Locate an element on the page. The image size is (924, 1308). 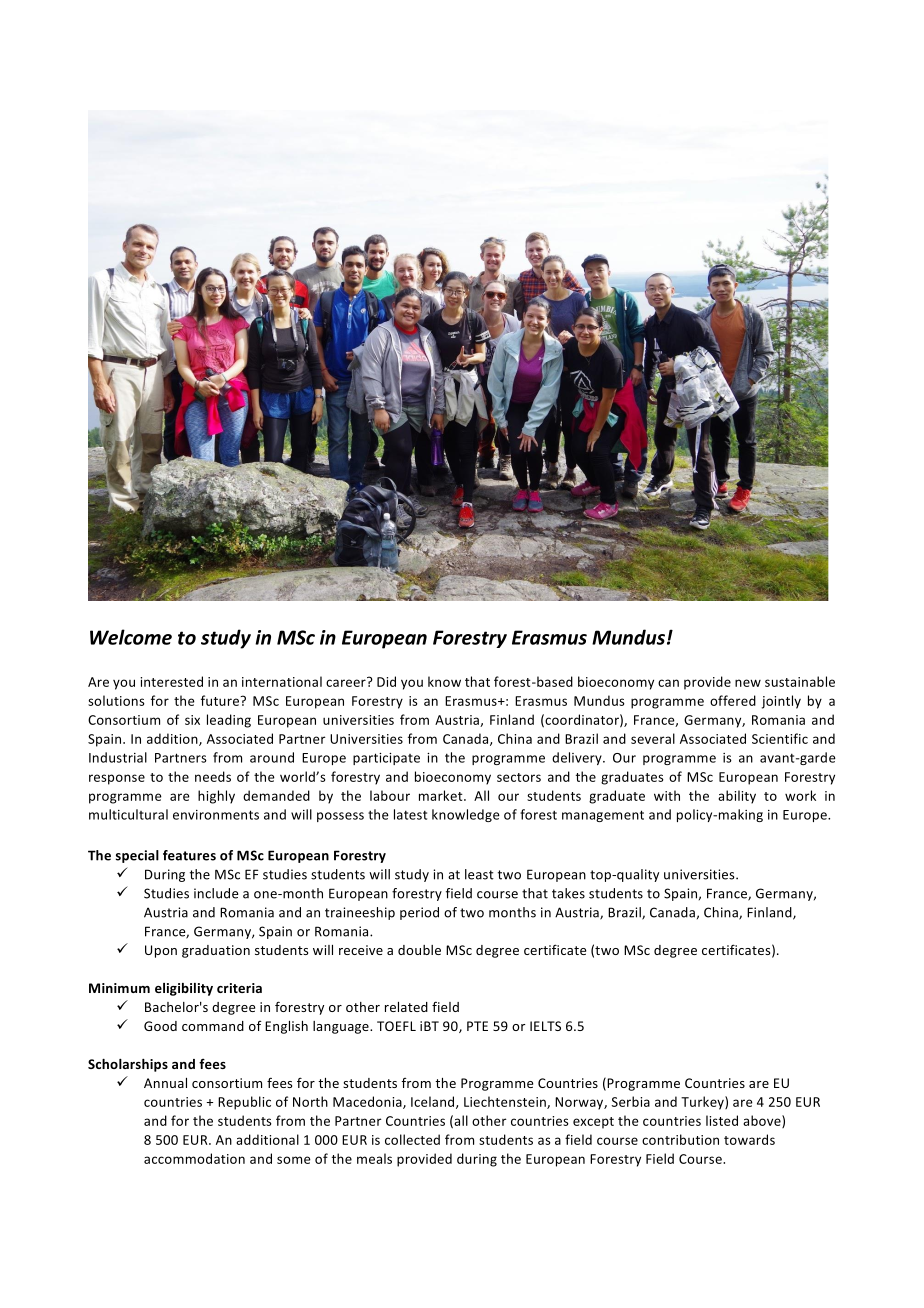
towards is located at coordinates (749, 1139).
